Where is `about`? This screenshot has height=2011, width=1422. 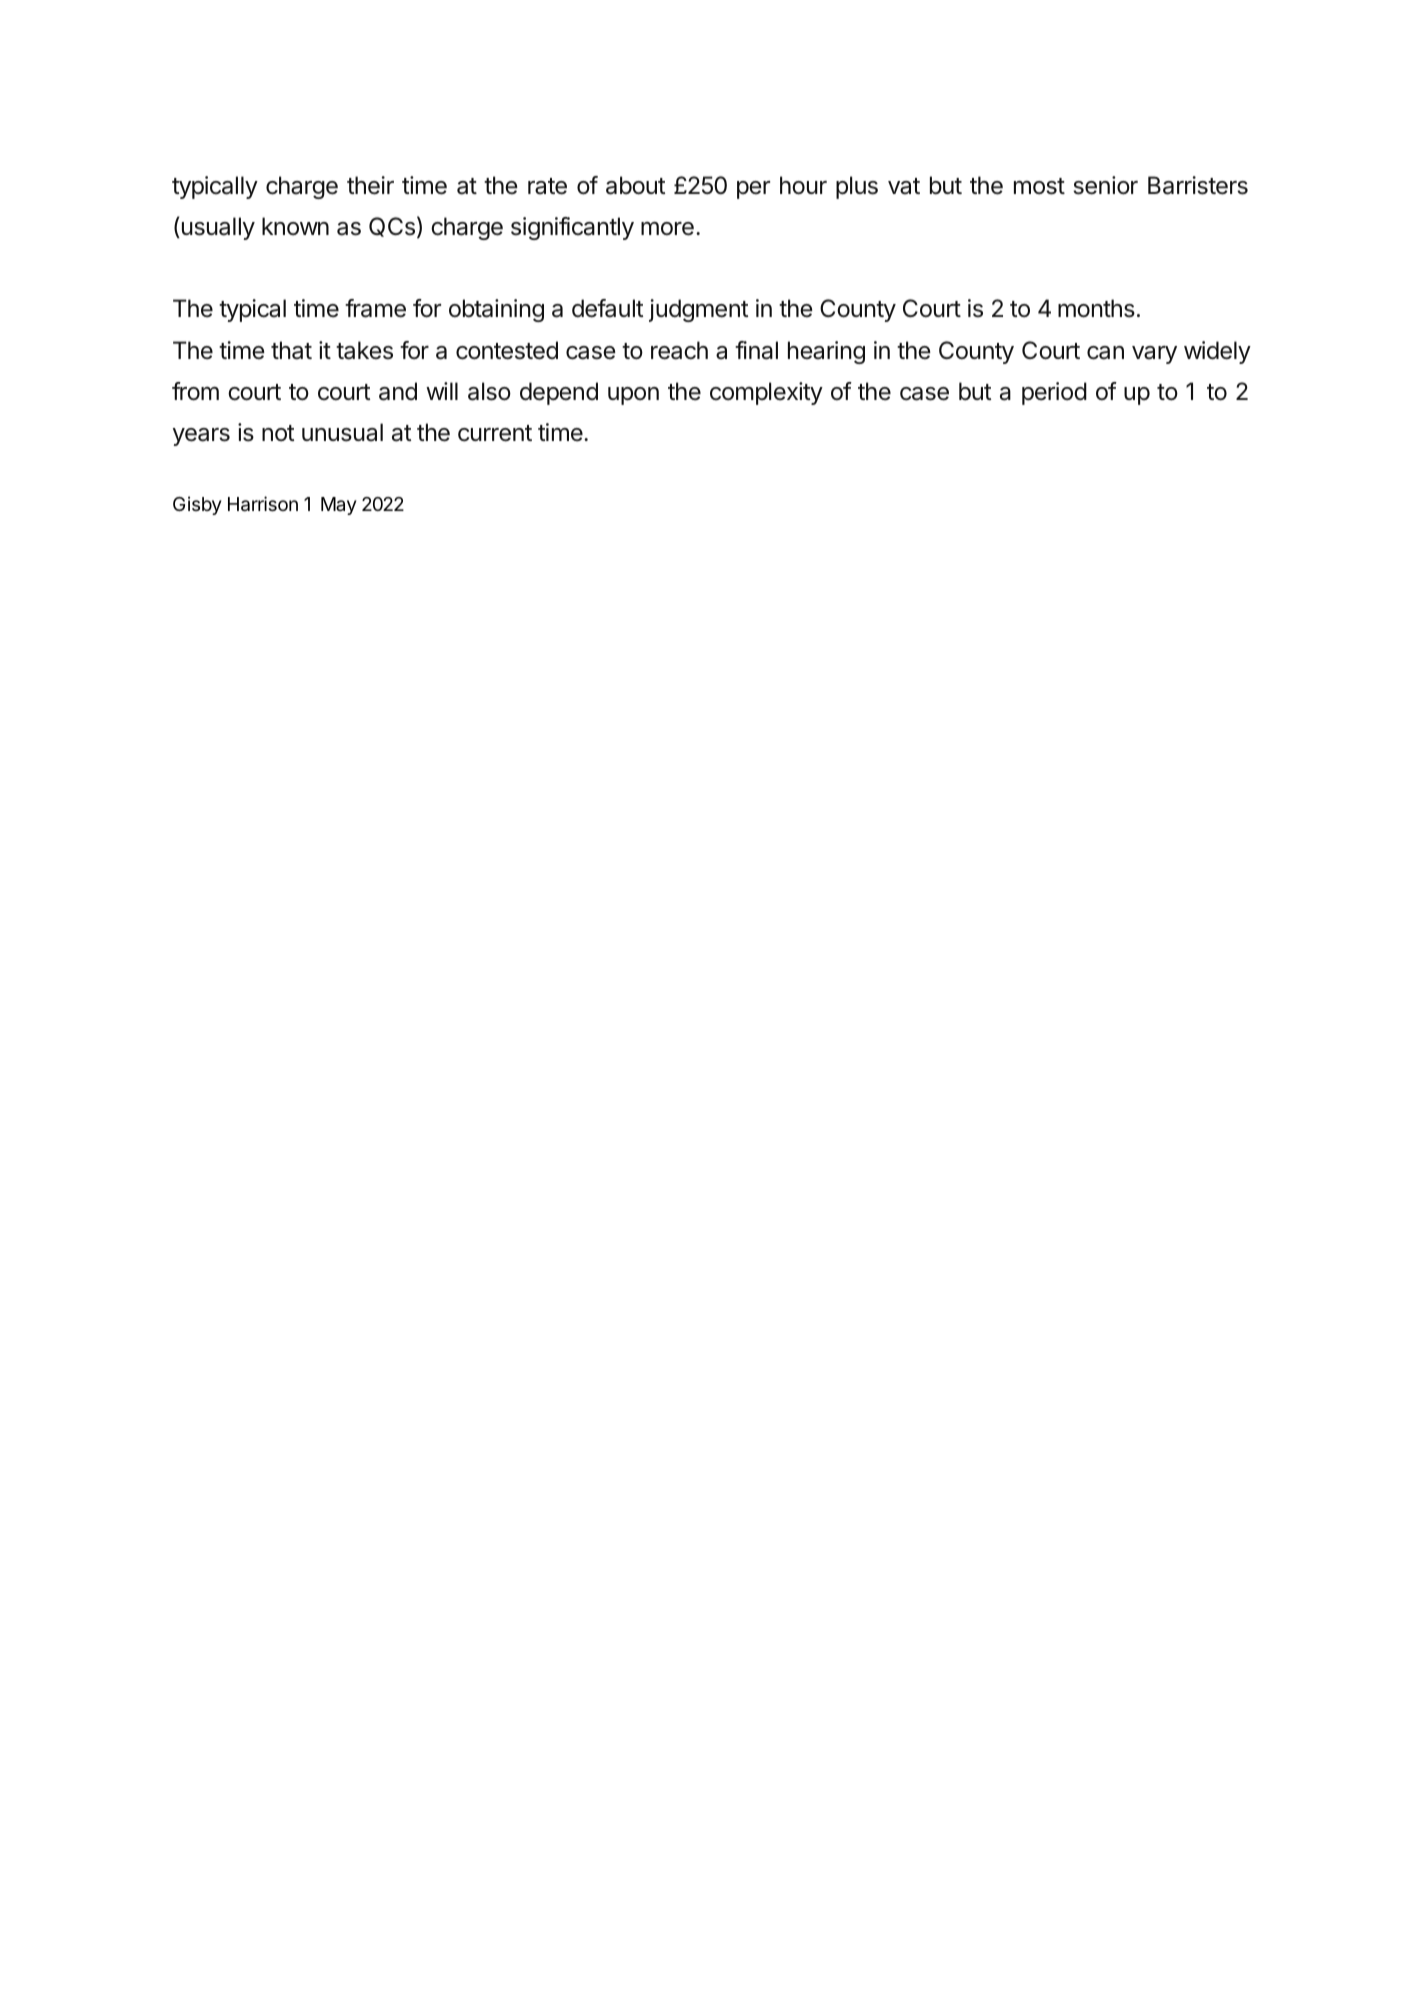 about is located at coordinates (635, 185).
